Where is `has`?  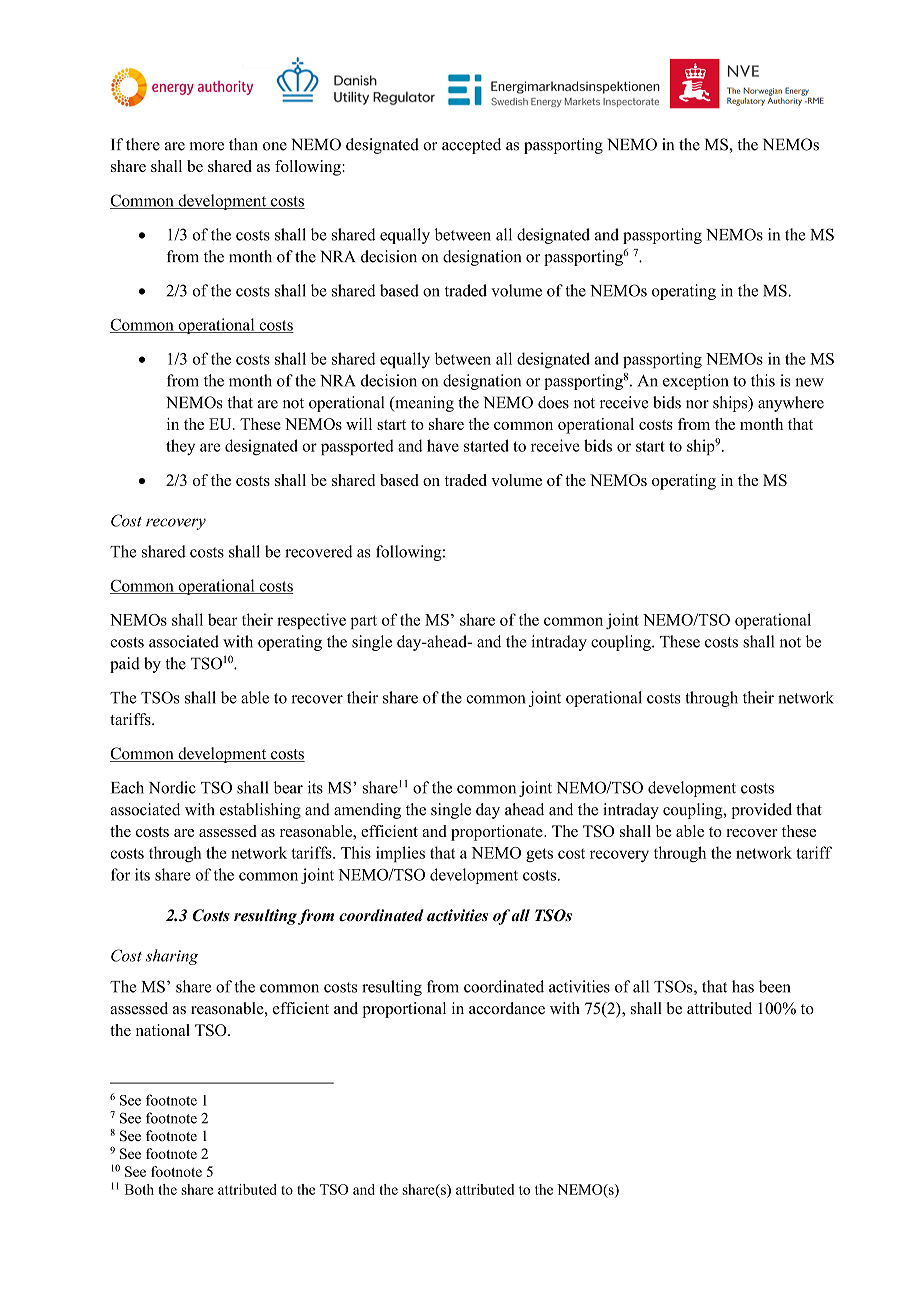
has is located at coordinates (743, 986).
